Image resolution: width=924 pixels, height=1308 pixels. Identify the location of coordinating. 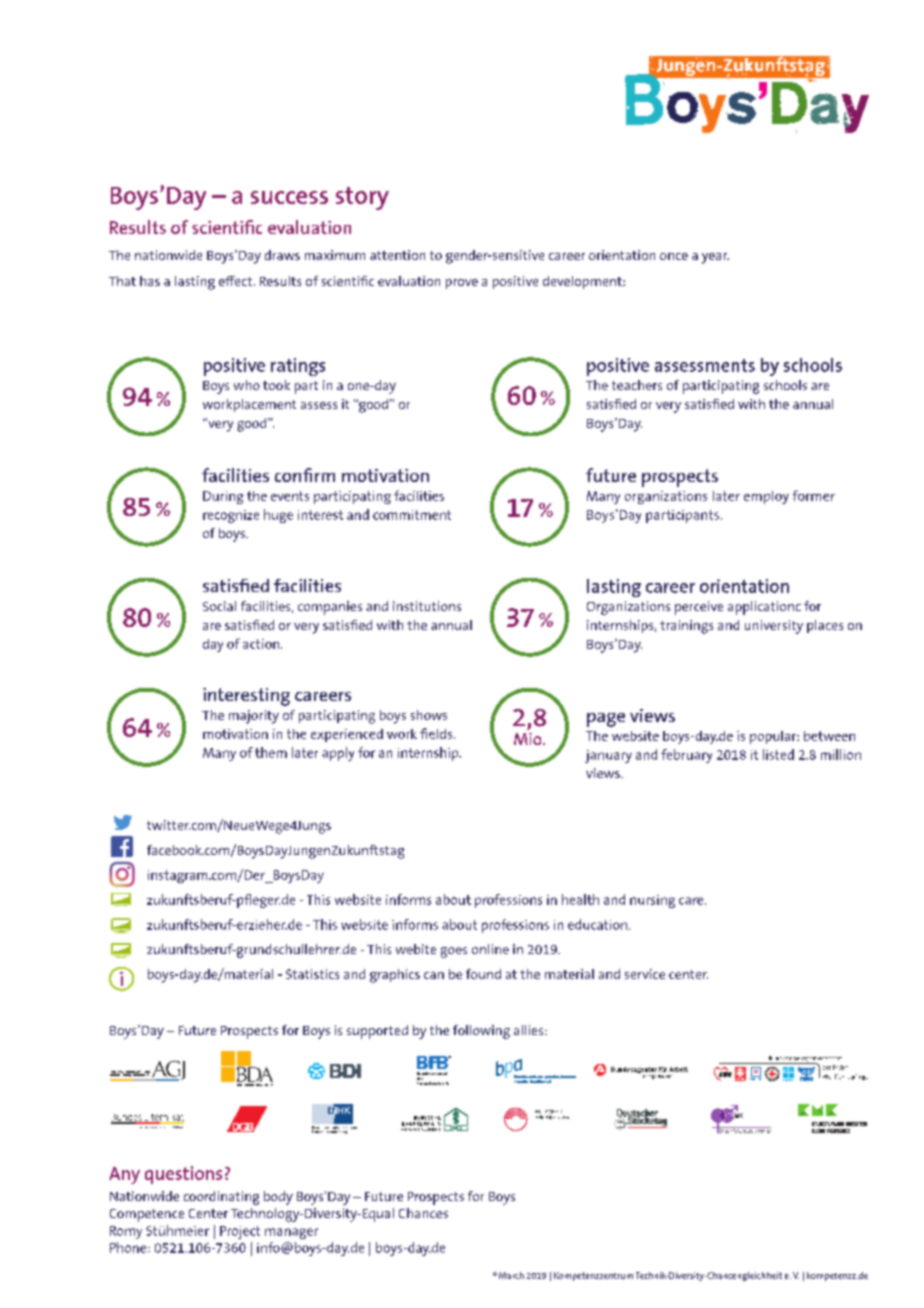
(221, 1198).
